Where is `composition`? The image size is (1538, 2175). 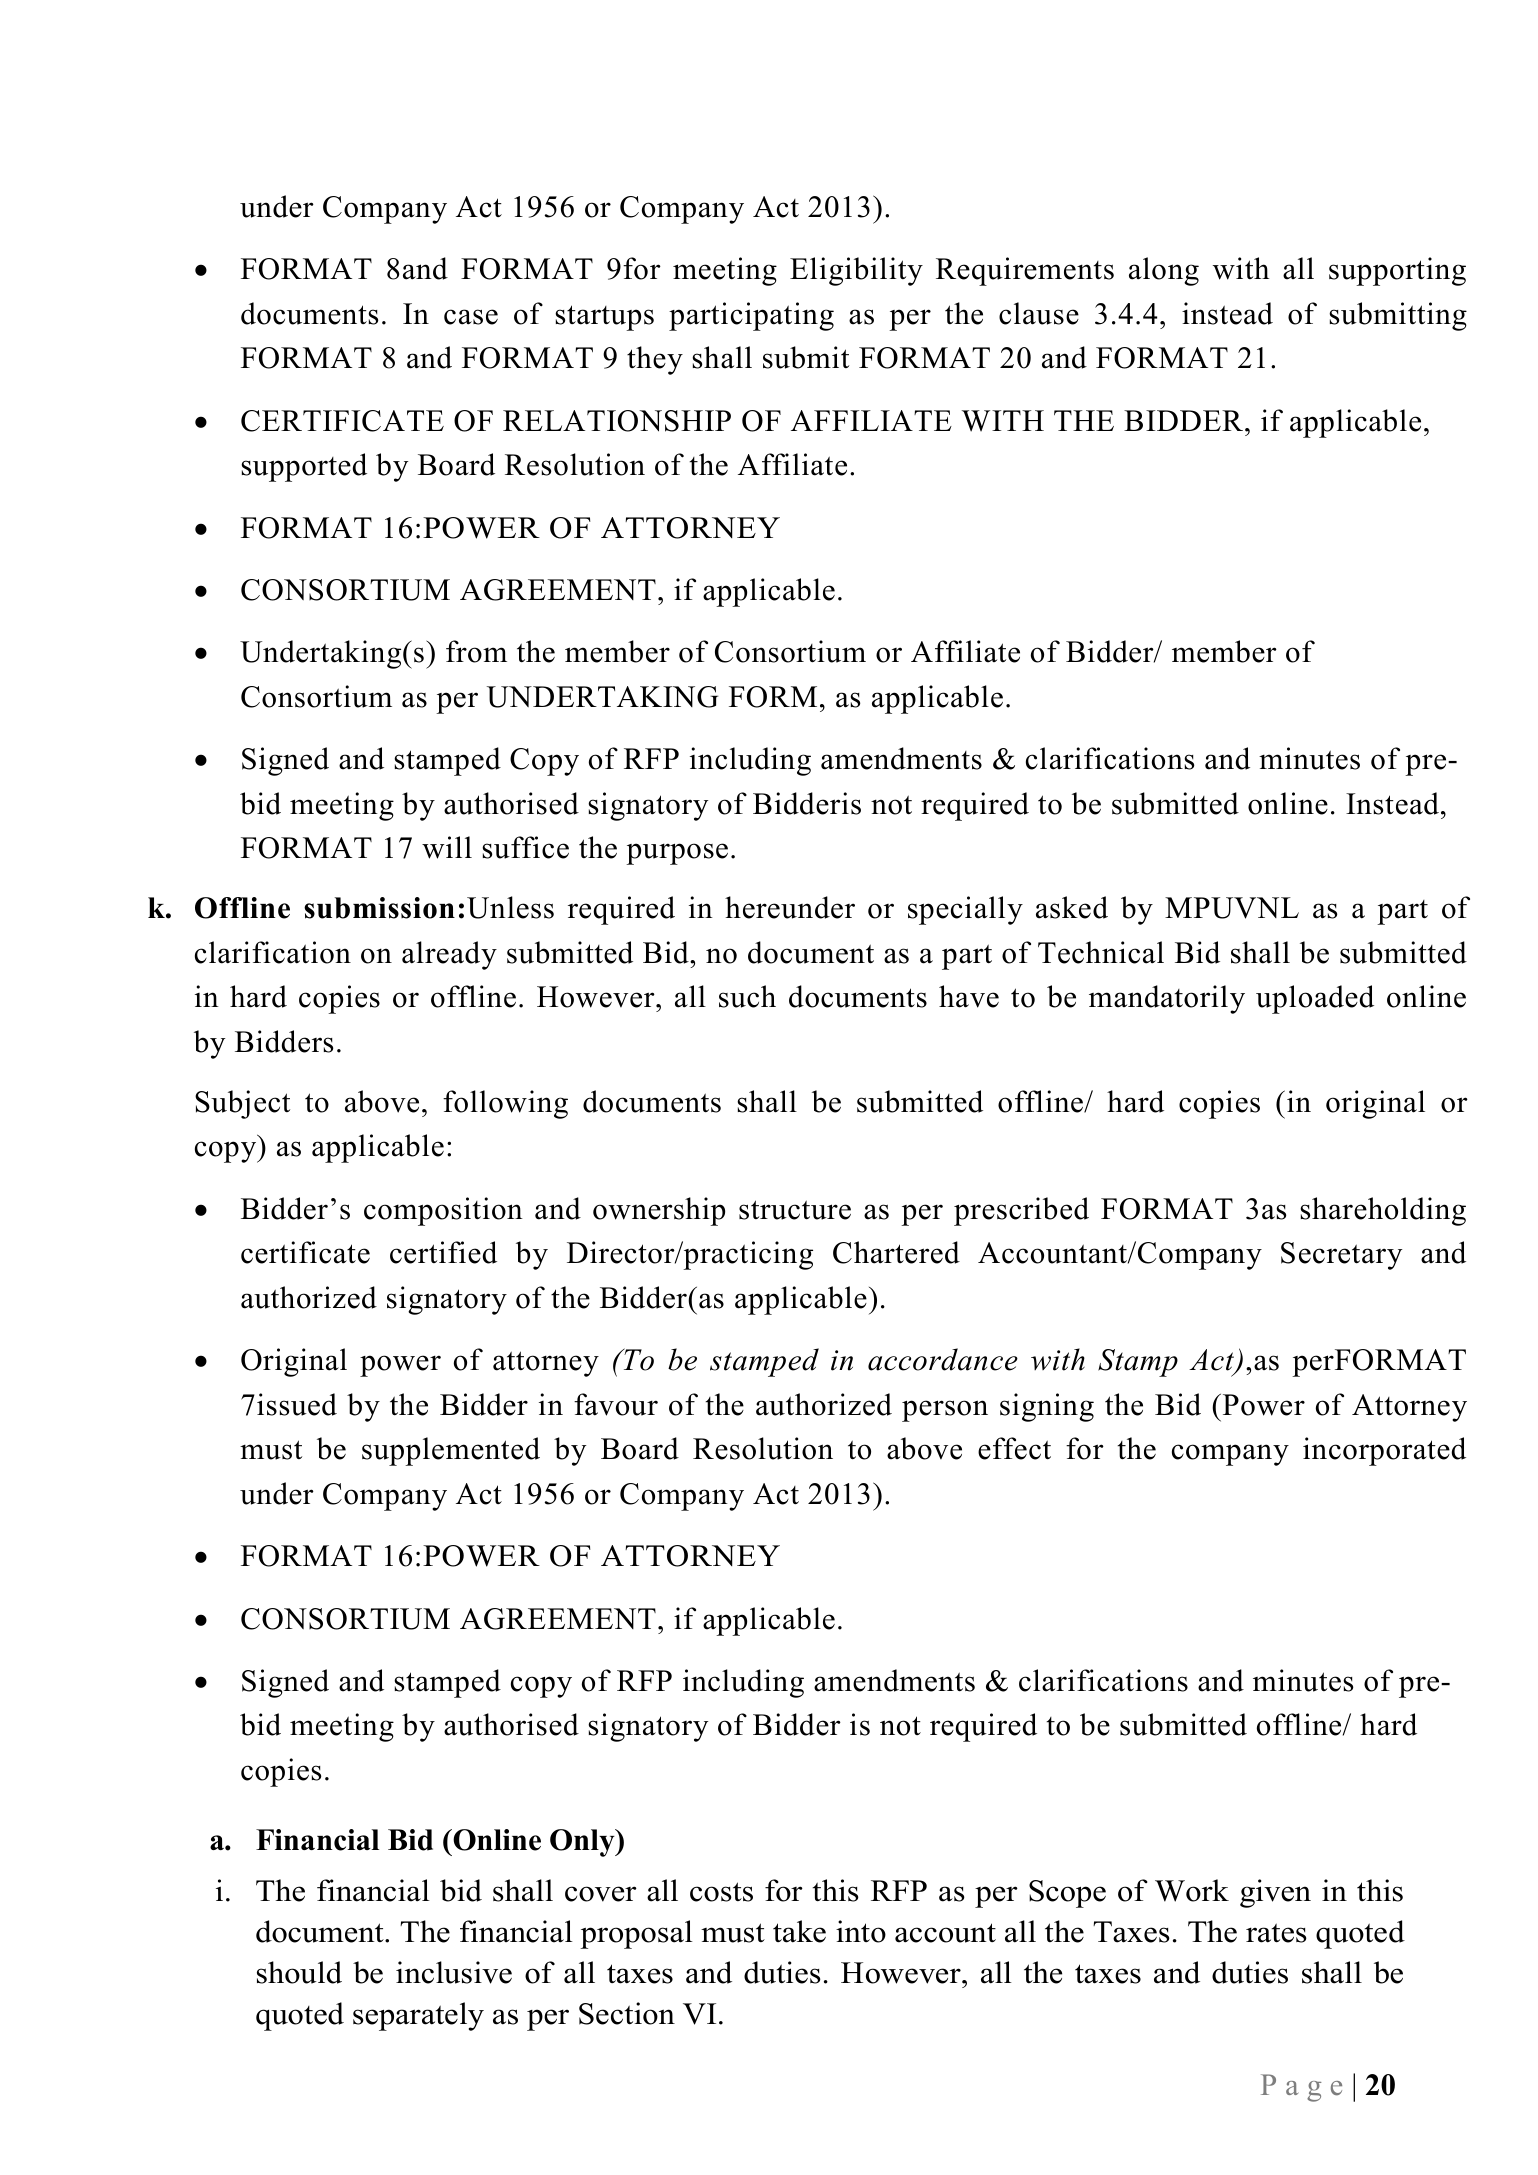 composition is located at coordinates (443, 1211).
